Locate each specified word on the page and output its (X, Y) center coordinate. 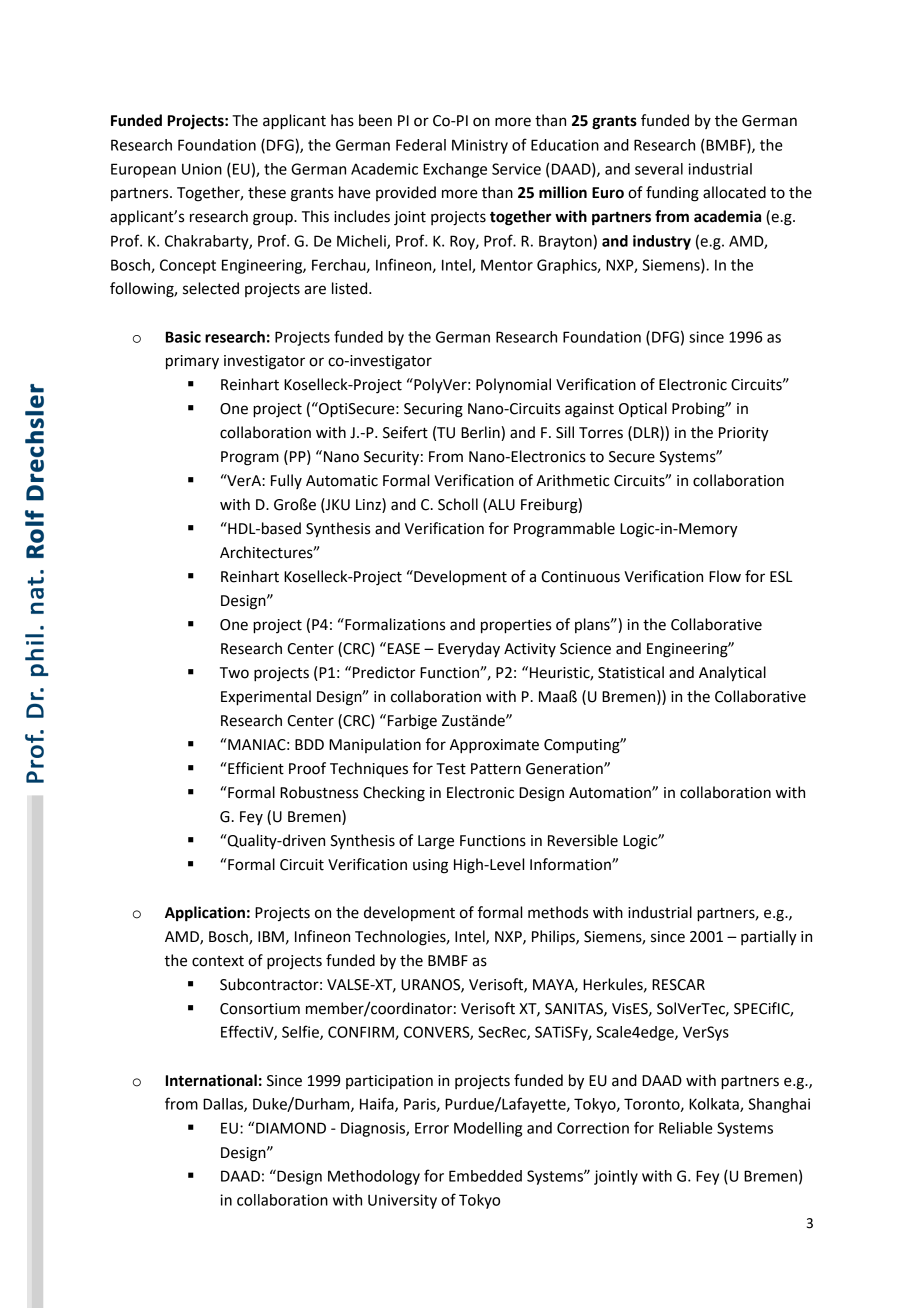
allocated (734, 192)
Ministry (480, 146)
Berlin (481, 433)
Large (436, 842)
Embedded (485, 1176)
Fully (286, 481)
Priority (744, 434)
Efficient (255, 768)
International (211, 1080)
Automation (611, 793)
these (267, 192)
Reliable (686, 1128)
